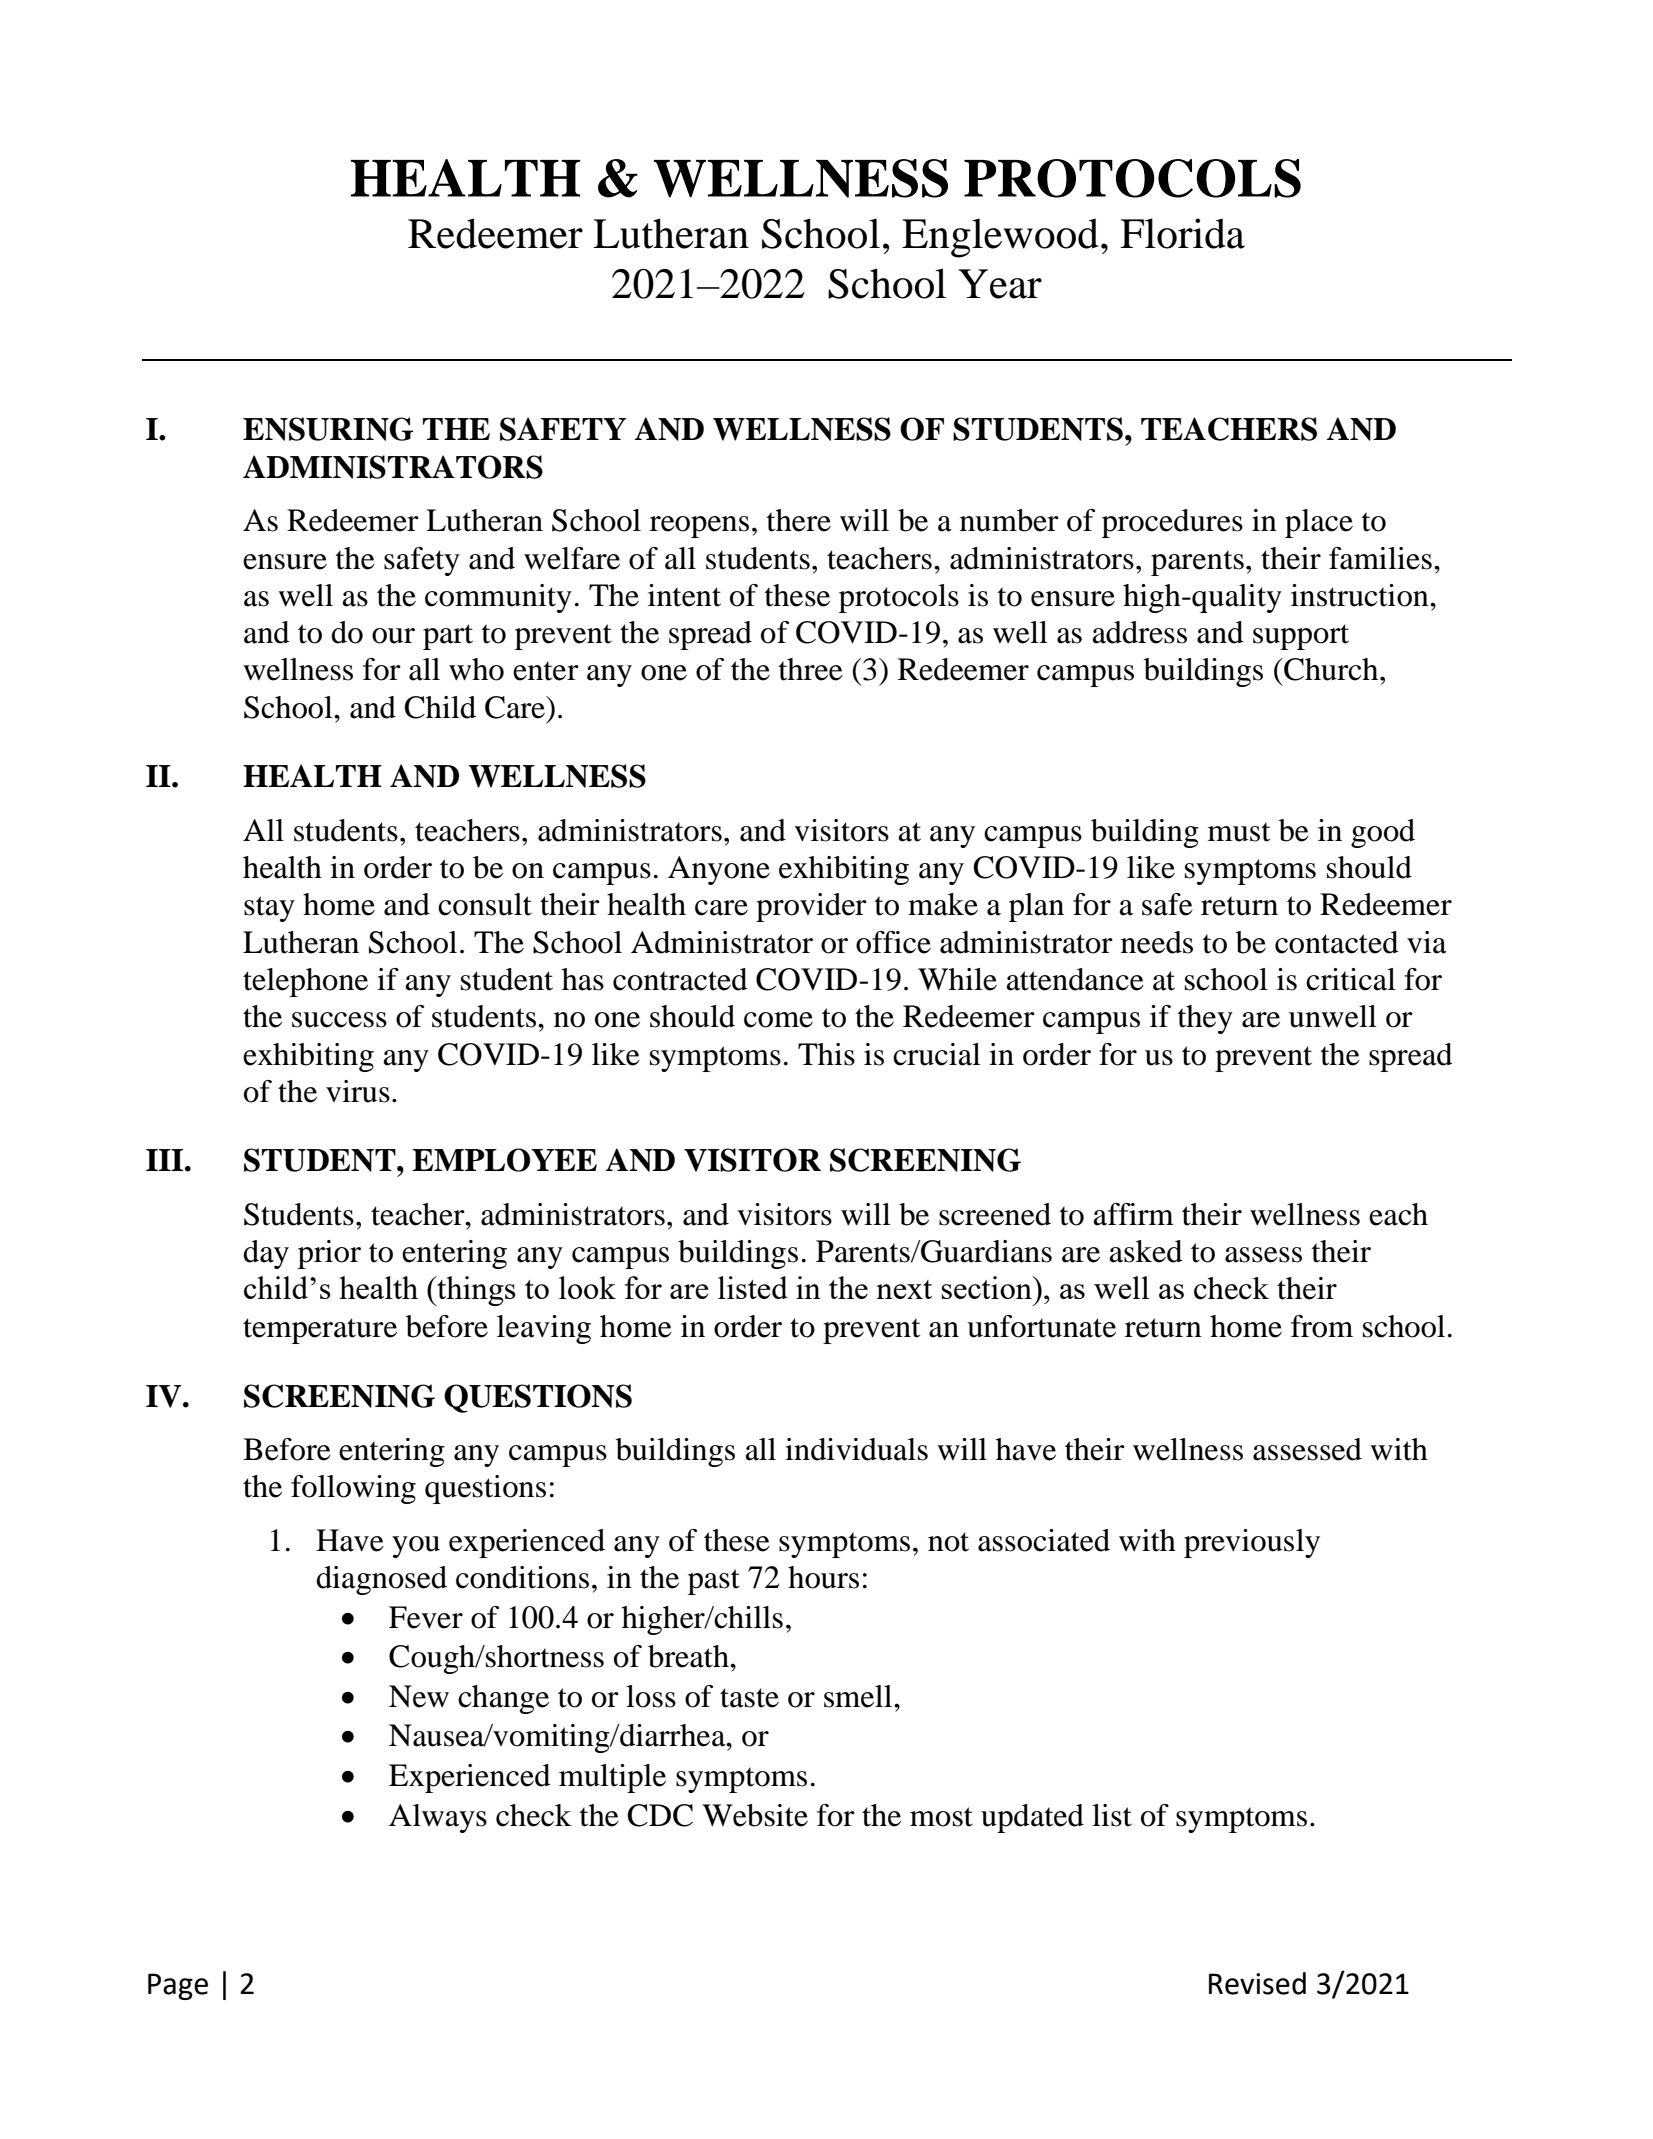 The image size is (1653, 2139). What do you see at coordinates (448, 637) in the screenshot?
I see `part` at bounding box center [448, 637].
